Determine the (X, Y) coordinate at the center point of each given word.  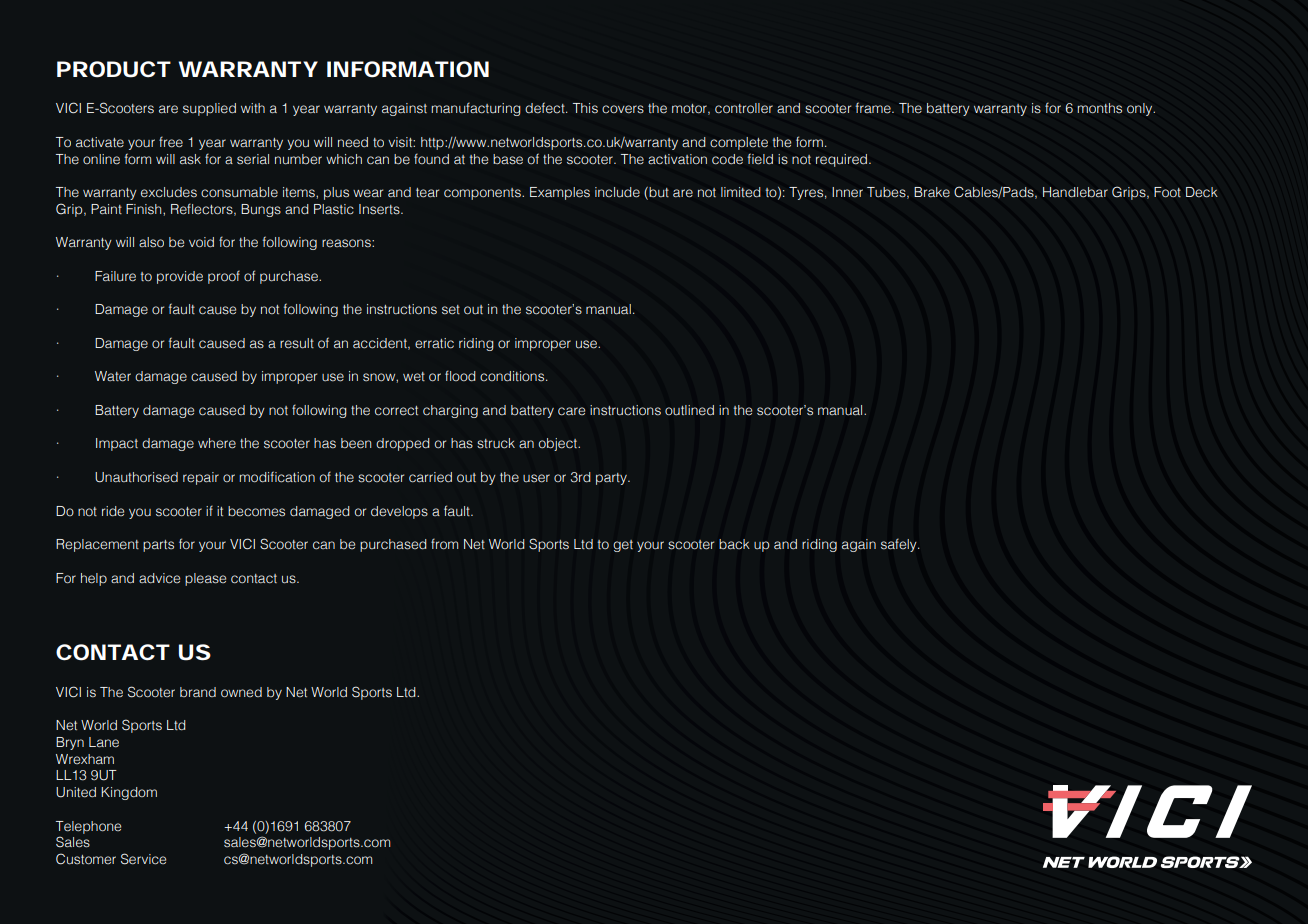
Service (143, 859)
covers (623, 109)
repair (201, 478)
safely (900, 545)
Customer (86, 859)
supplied (209, 109)
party (612, 479)
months (1099, 108)
